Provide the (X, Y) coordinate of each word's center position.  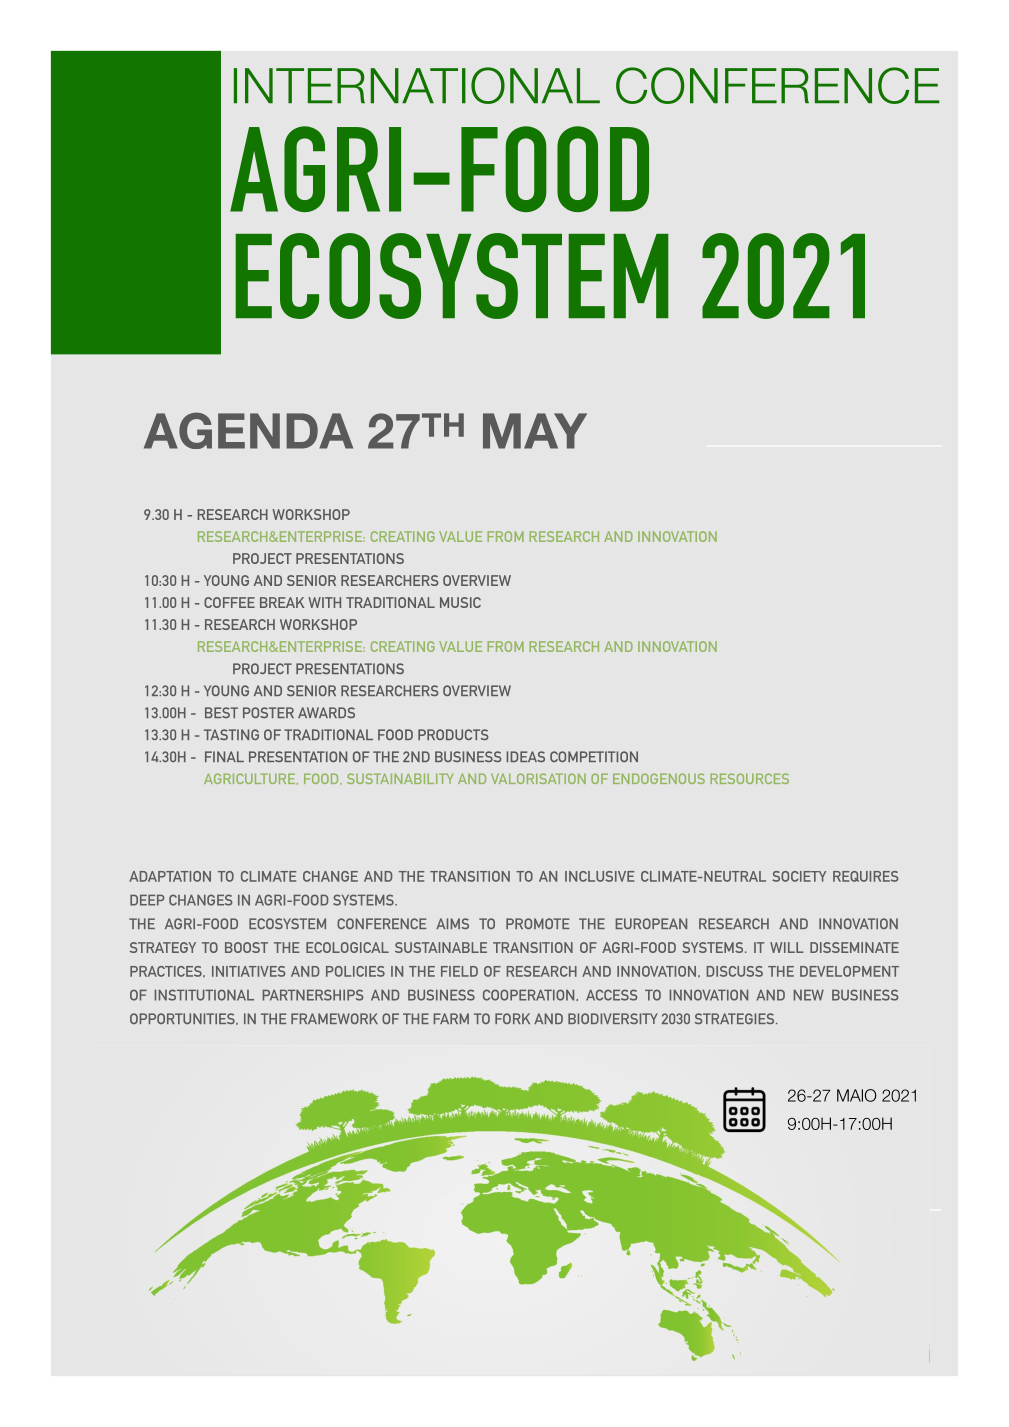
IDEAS (525, 756)
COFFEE (229, 602)
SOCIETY (799, 876)
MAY (535, 431)
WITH (324, 602)
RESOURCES (749, 778)
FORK (512, 1018)
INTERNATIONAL (417, 85)
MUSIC (460, 602)
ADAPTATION (170, 876)
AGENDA (248, 430)
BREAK (282, 602)
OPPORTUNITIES (183, 1019)
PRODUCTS (453, 734)
